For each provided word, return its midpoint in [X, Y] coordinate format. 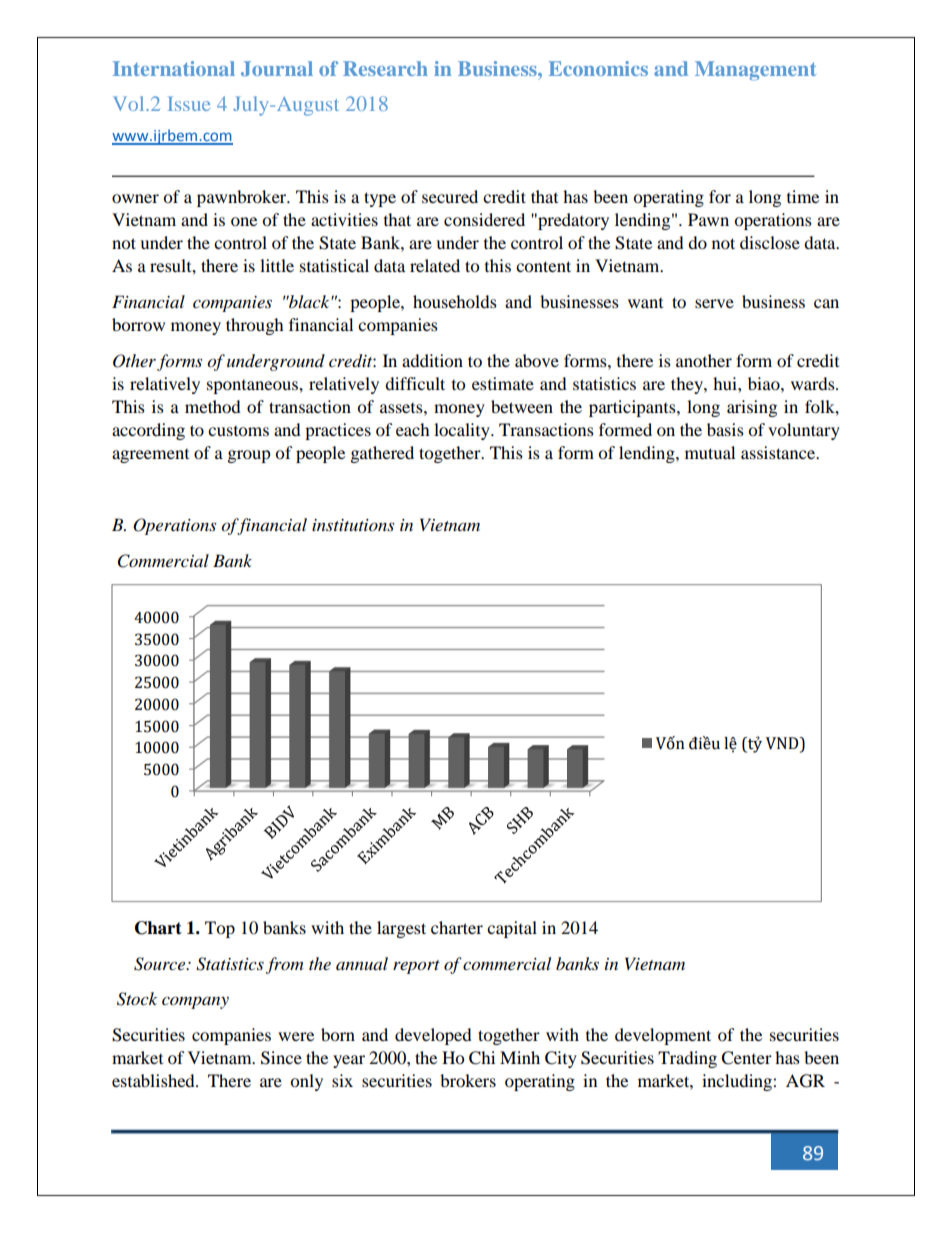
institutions [353, 525]
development [663, 1036]
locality [463, 431]
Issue [189, 103]
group [249, 456]
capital [512, 929]
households [455, 301]
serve [714, 303]
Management [755, 71]
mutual [710, 452]
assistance [779, 452]
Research [385, 68]
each [413, 429]
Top [220, 929]
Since [281, 1058]
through [255, 326]
